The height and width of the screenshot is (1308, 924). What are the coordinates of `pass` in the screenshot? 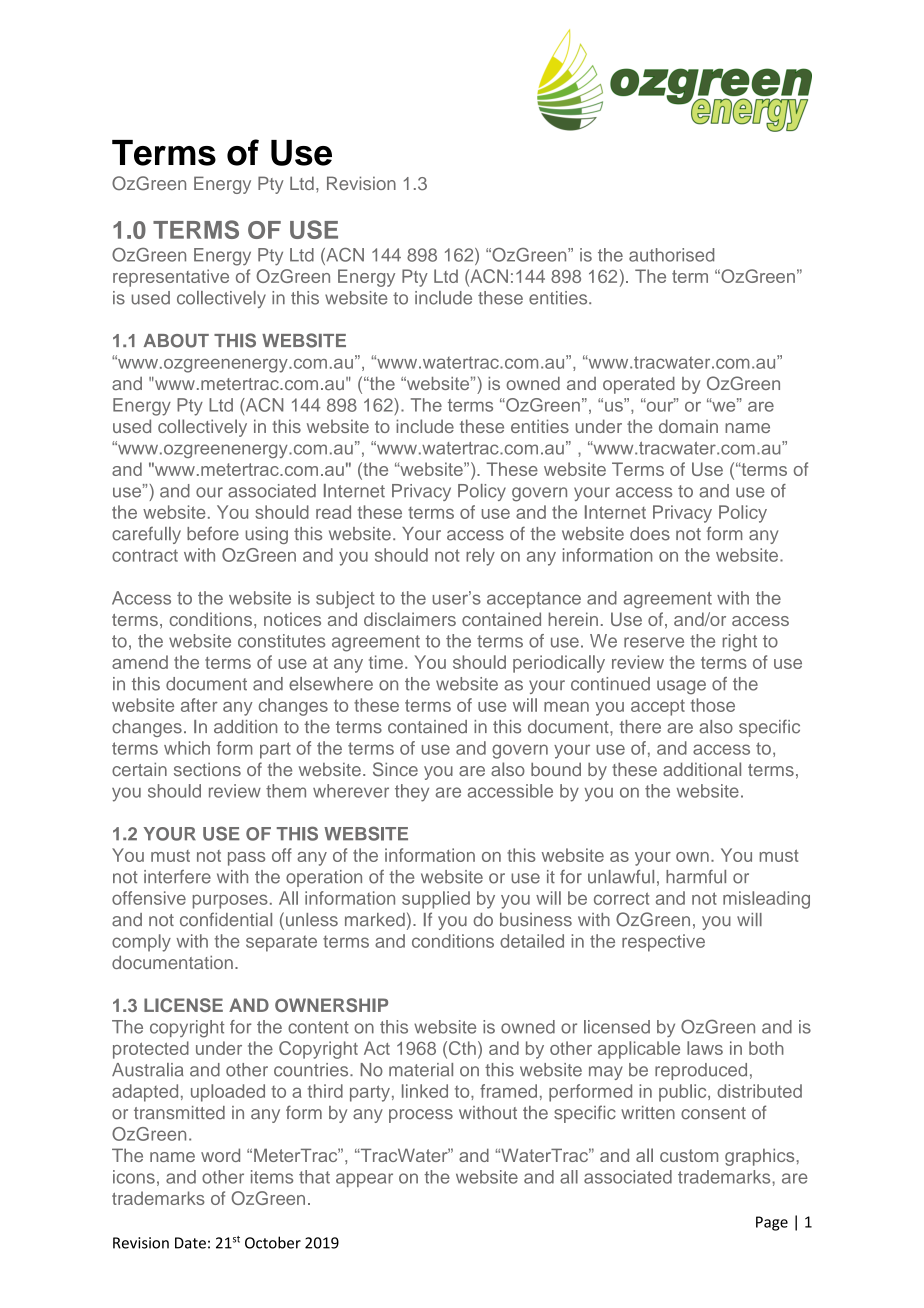 It's located at (246, 859).
